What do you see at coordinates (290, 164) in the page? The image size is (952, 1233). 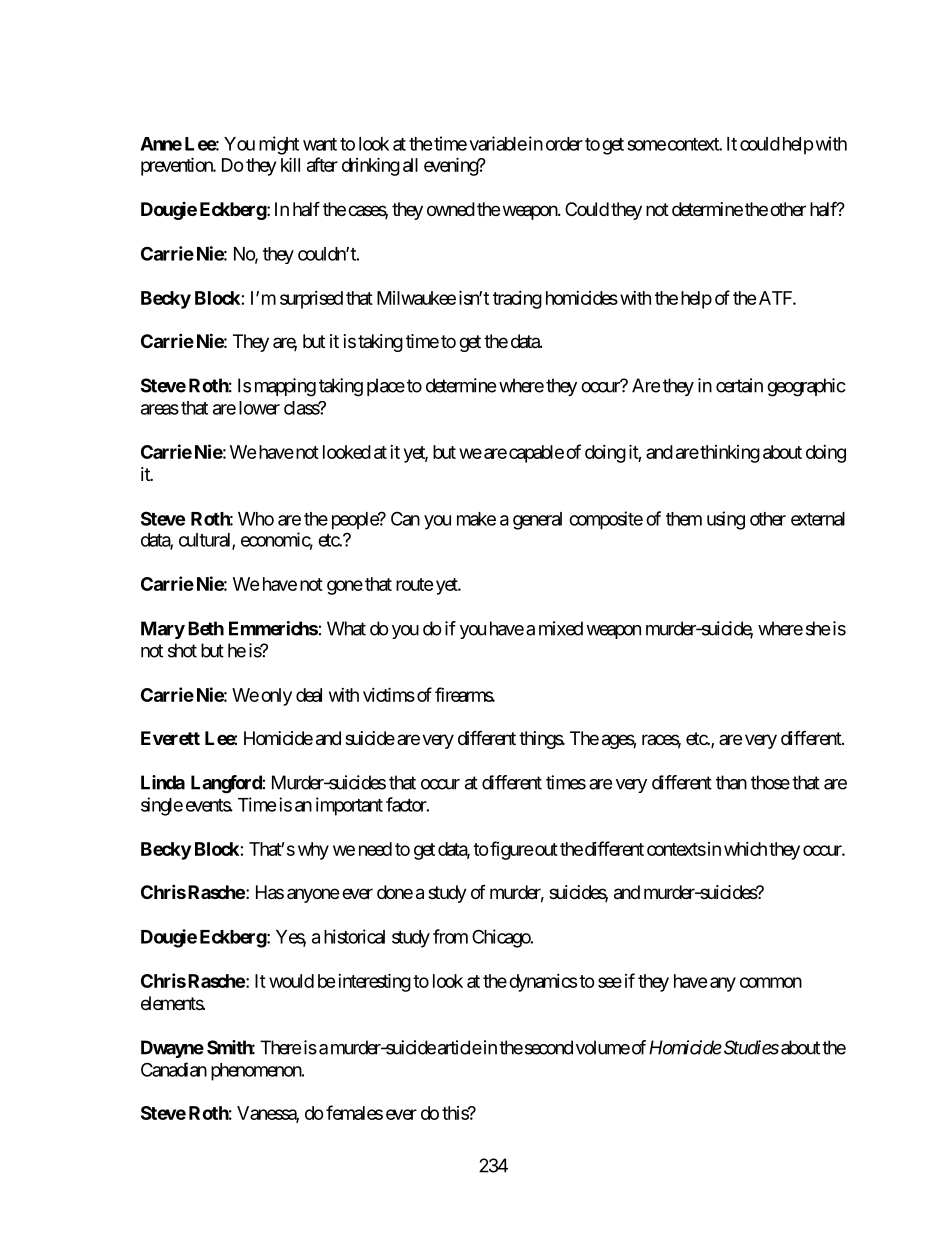 I see `kill` at bounding box center [290, 164].
